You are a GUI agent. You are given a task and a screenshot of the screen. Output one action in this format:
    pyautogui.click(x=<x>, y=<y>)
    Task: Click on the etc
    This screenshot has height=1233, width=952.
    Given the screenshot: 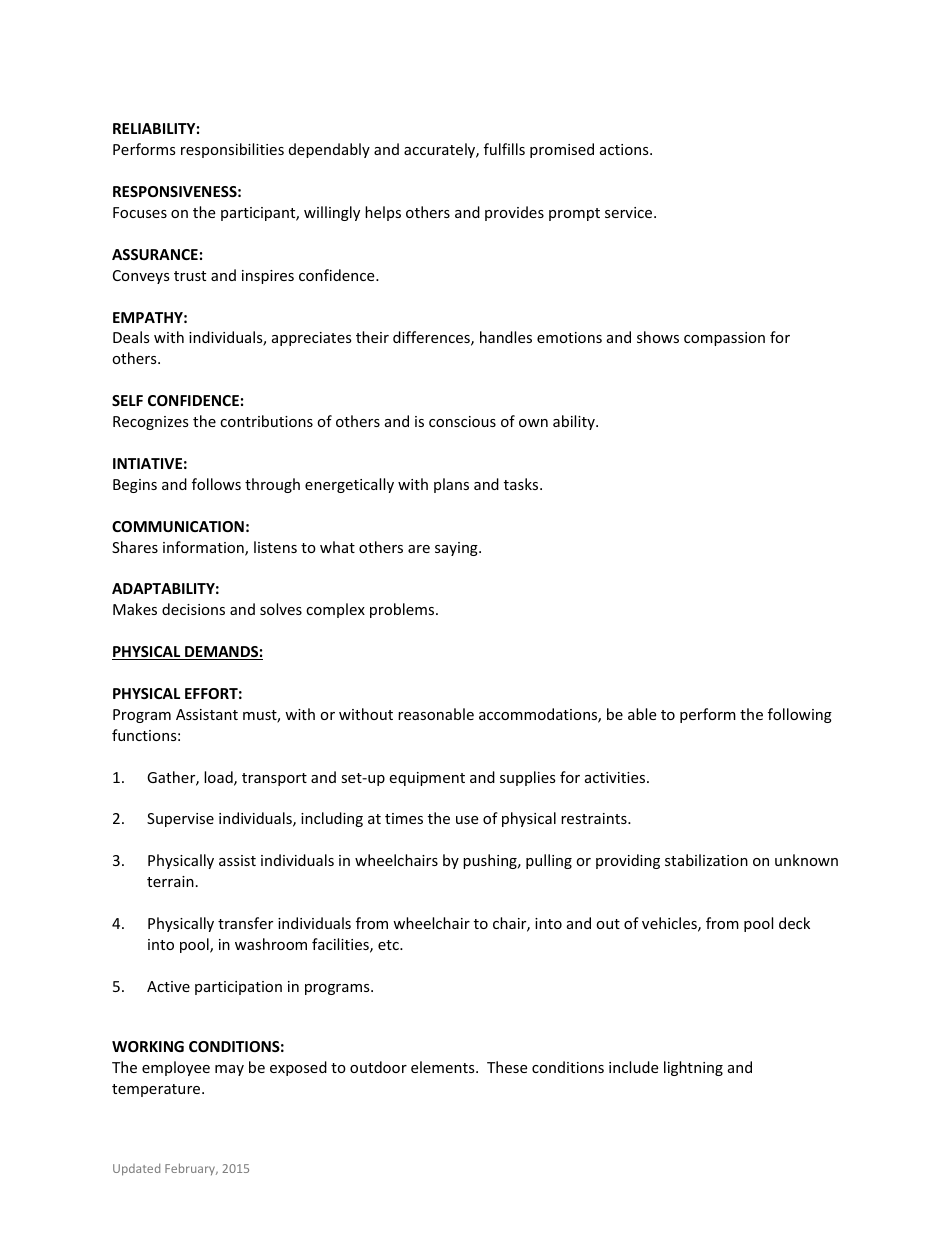 What is the action you would take?
    pyautogui.click(x=389, y=945)
